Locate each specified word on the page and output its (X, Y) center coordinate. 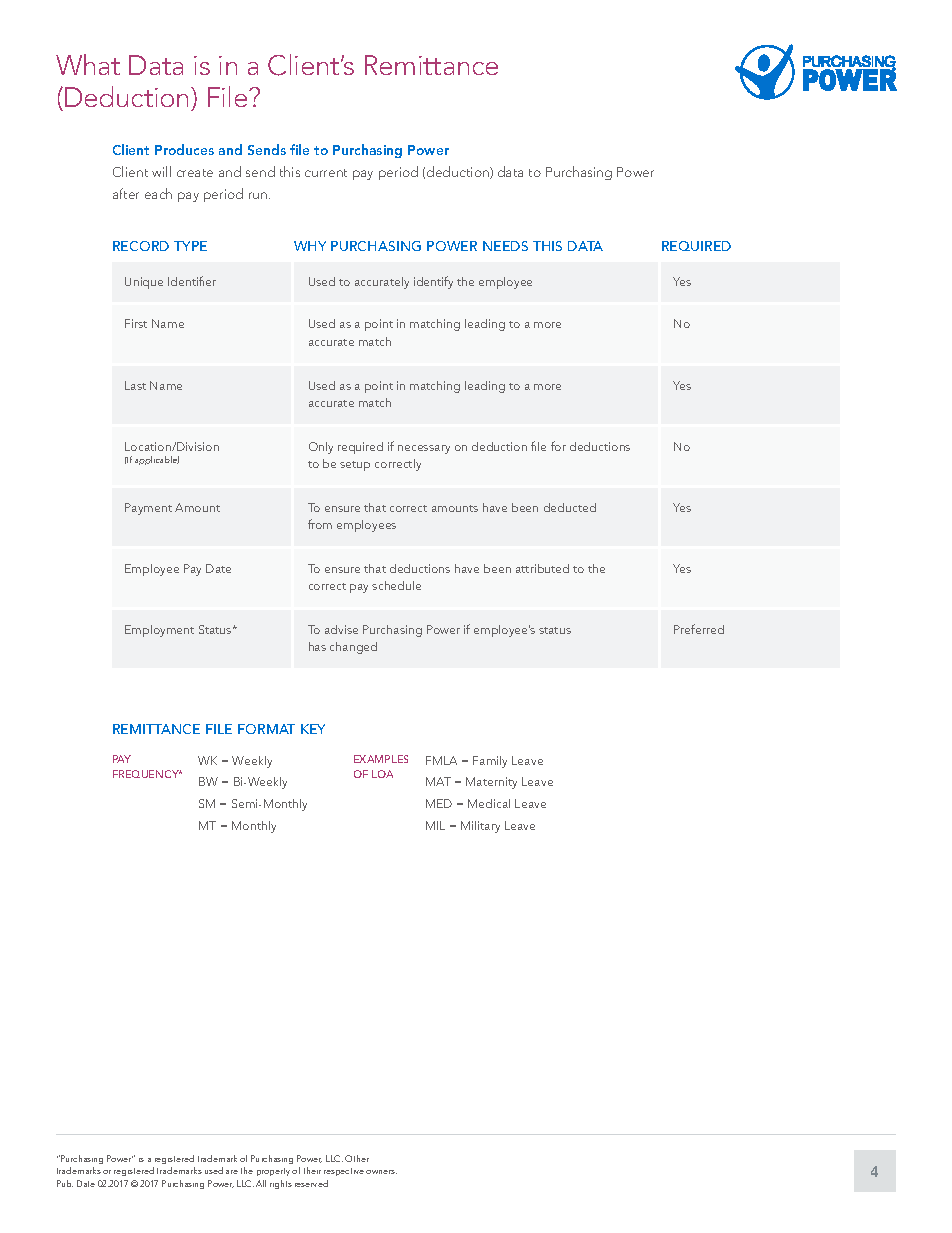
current (326, 173)
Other (357, 1158)
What (88, 64)
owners (381, 1172)
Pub (65, 1183)
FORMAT (266, 729)
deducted (570, 507)
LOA (382, 774)
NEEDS (505, 246)
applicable (157, 460)
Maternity (491, 783)
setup (355, 466)
